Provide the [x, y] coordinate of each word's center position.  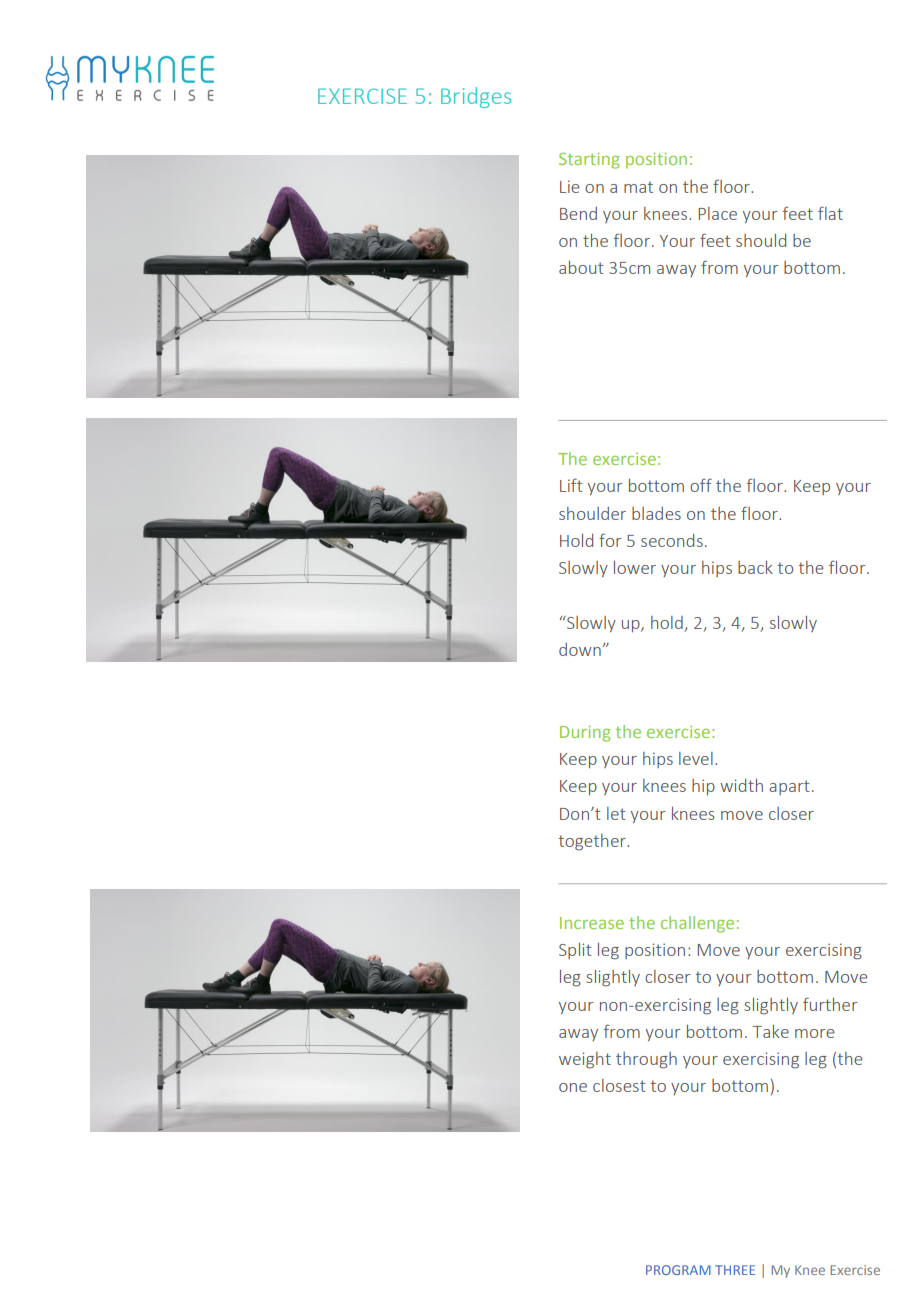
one [573, 1087]
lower [635, 567]
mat [638, 187]
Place [717, 213]
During [585, 734]
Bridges [476, 97]
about [581, 267]
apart [789, 787]
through [646, 1060]
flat [830, 213]
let [616, 813]
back [755, 567]
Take [771, 1031]
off [701, 485]
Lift [571, 485]
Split [575, 951]
